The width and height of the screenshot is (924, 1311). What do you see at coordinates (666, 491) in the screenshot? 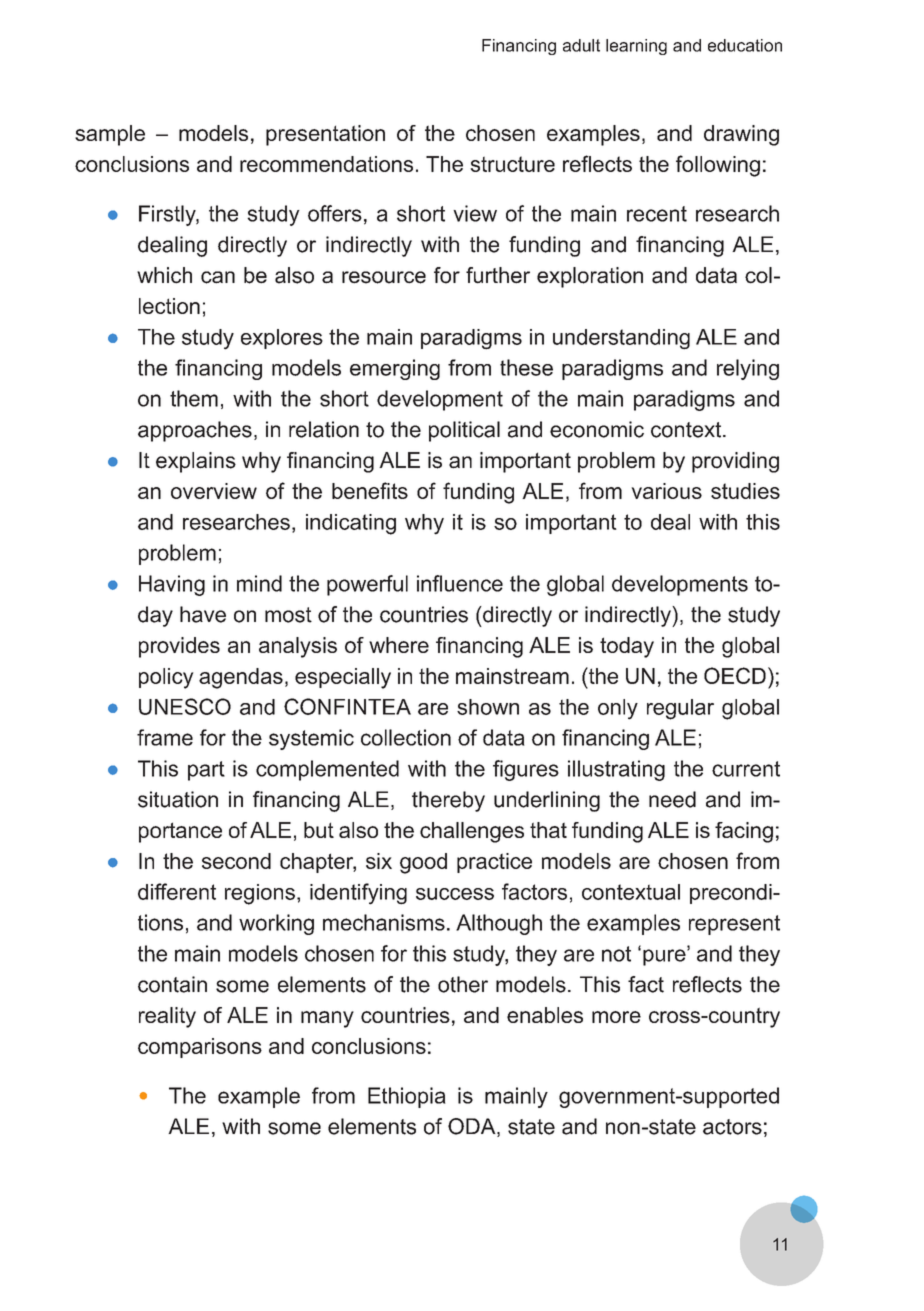
I see `various` at bounding box center [666, 491].
